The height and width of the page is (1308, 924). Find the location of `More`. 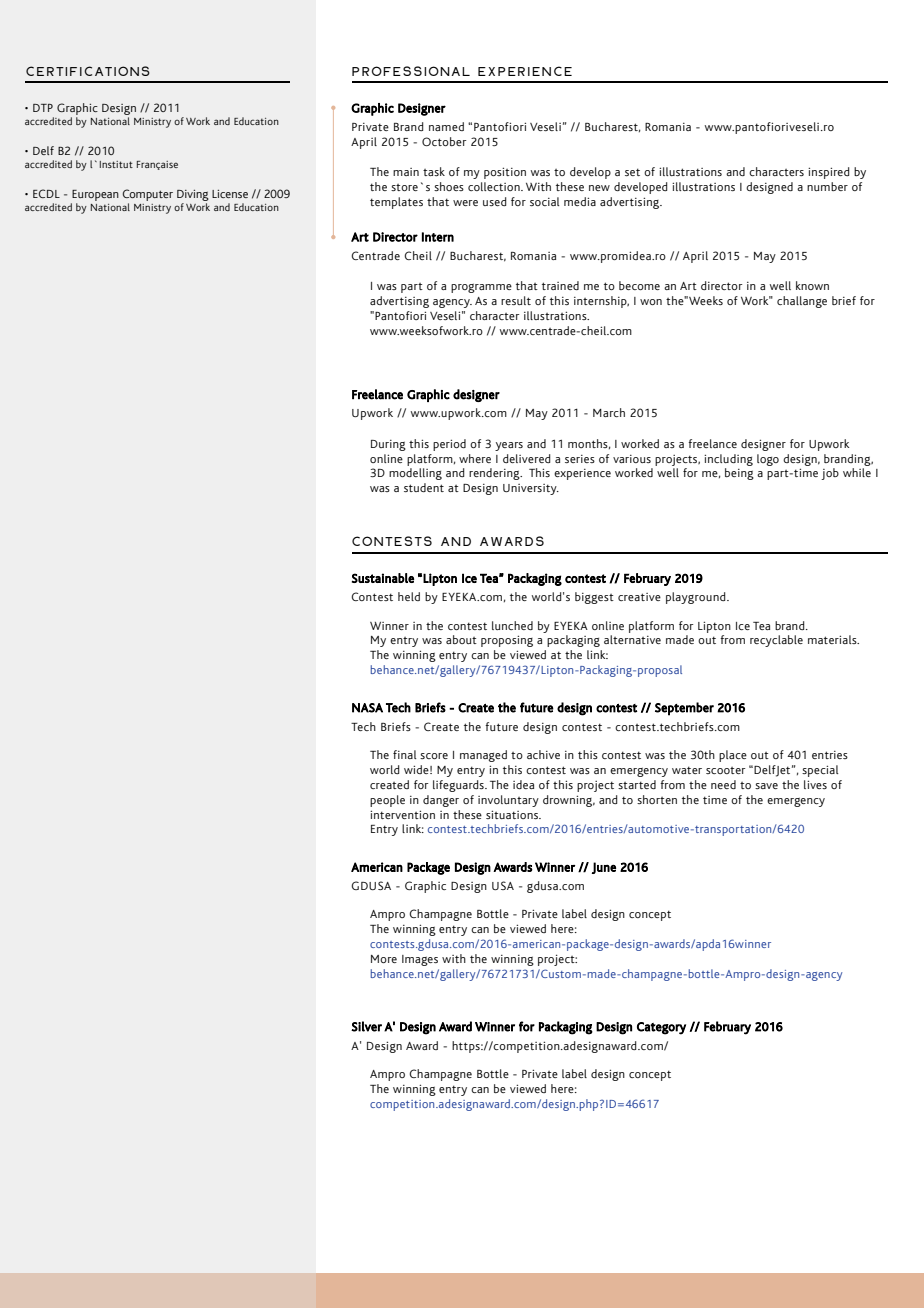

More is located at coordinates (384, 959).
